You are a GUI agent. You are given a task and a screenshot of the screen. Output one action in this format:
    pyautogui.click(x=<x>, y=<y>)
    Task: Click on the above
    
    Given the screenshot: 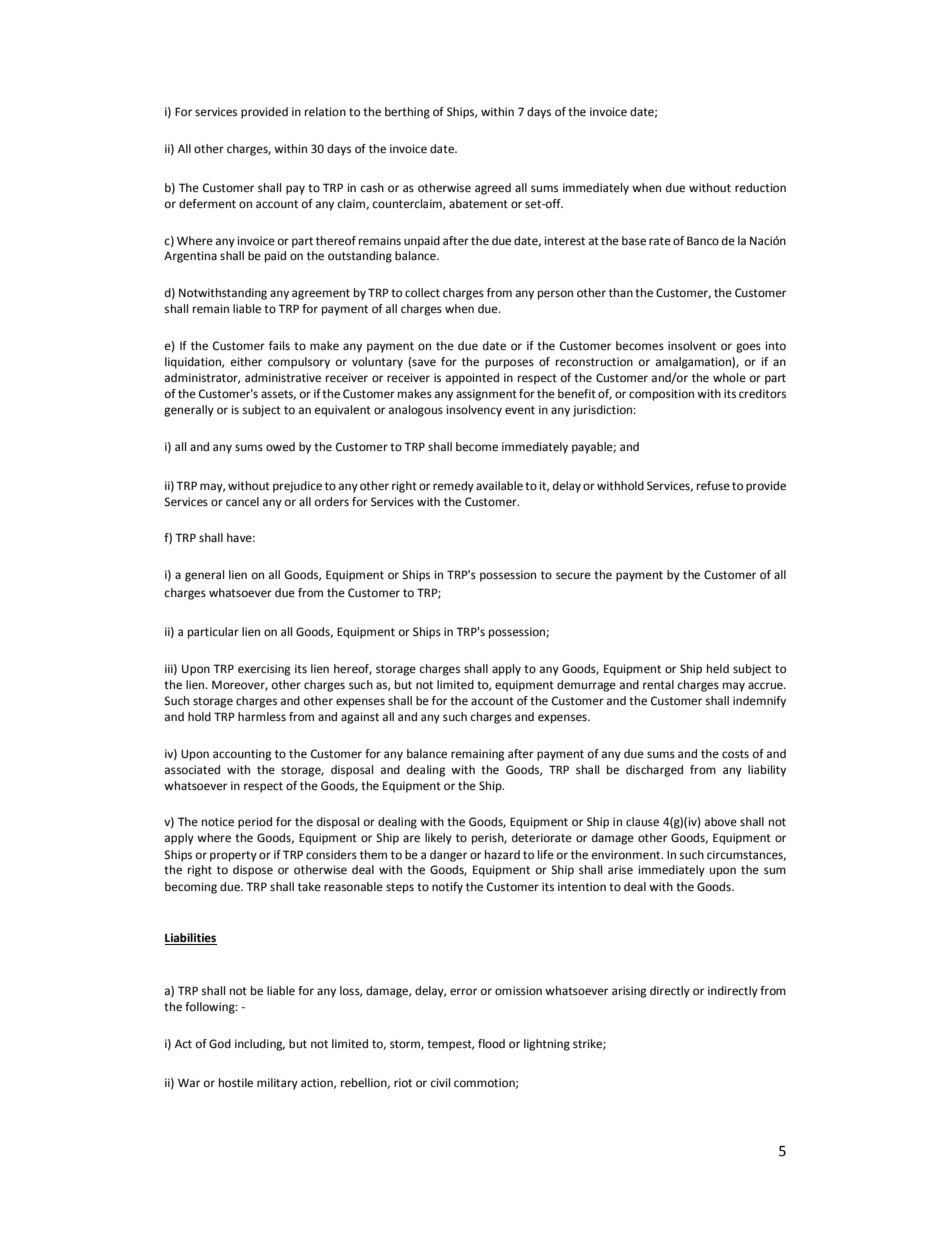 What is the action you would take?
    pyautogui.click(x=721, y=821)
